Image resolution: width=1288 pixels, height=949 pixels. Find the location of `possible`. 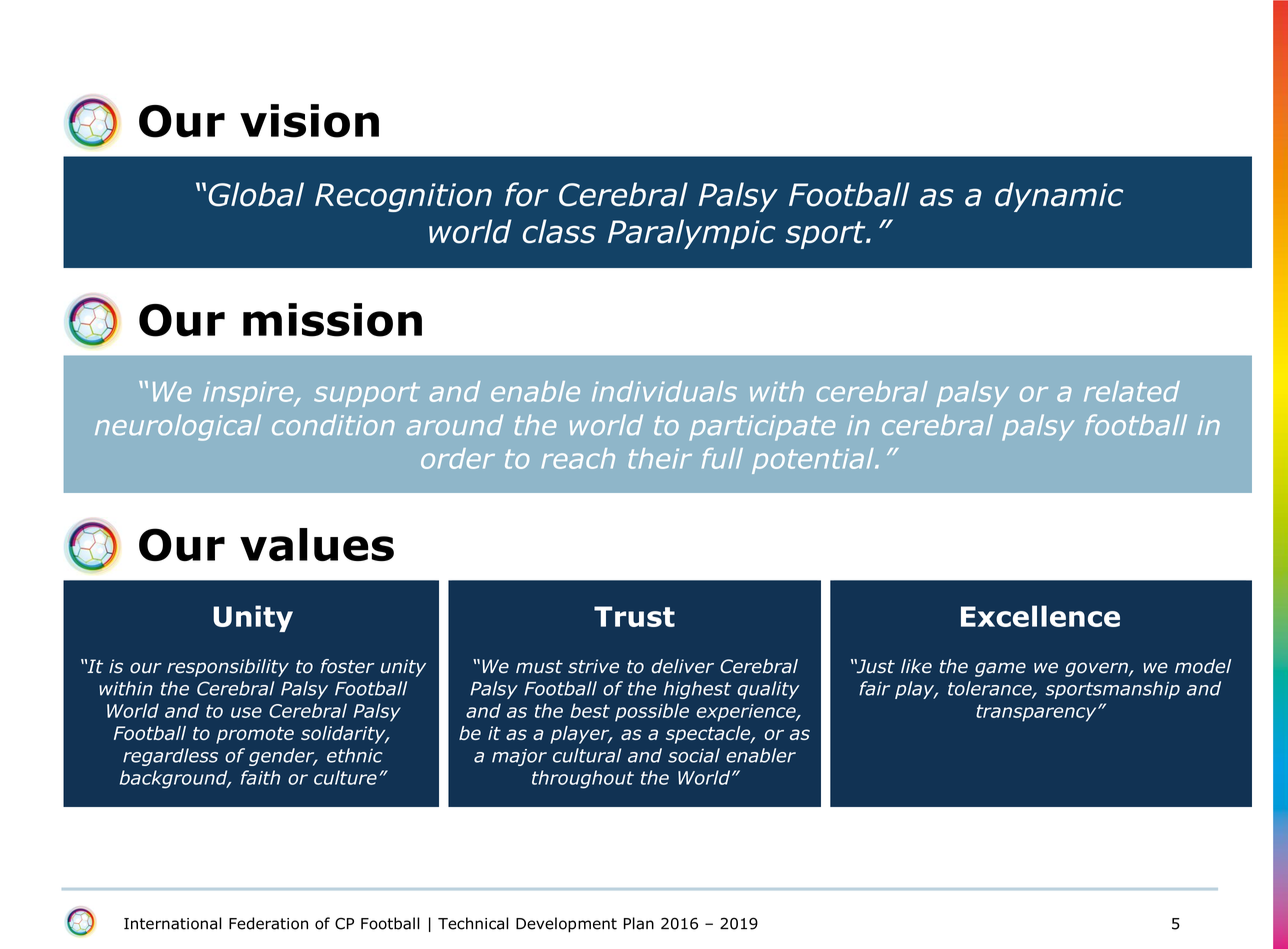

possible is located at coordinates (652, 712).
